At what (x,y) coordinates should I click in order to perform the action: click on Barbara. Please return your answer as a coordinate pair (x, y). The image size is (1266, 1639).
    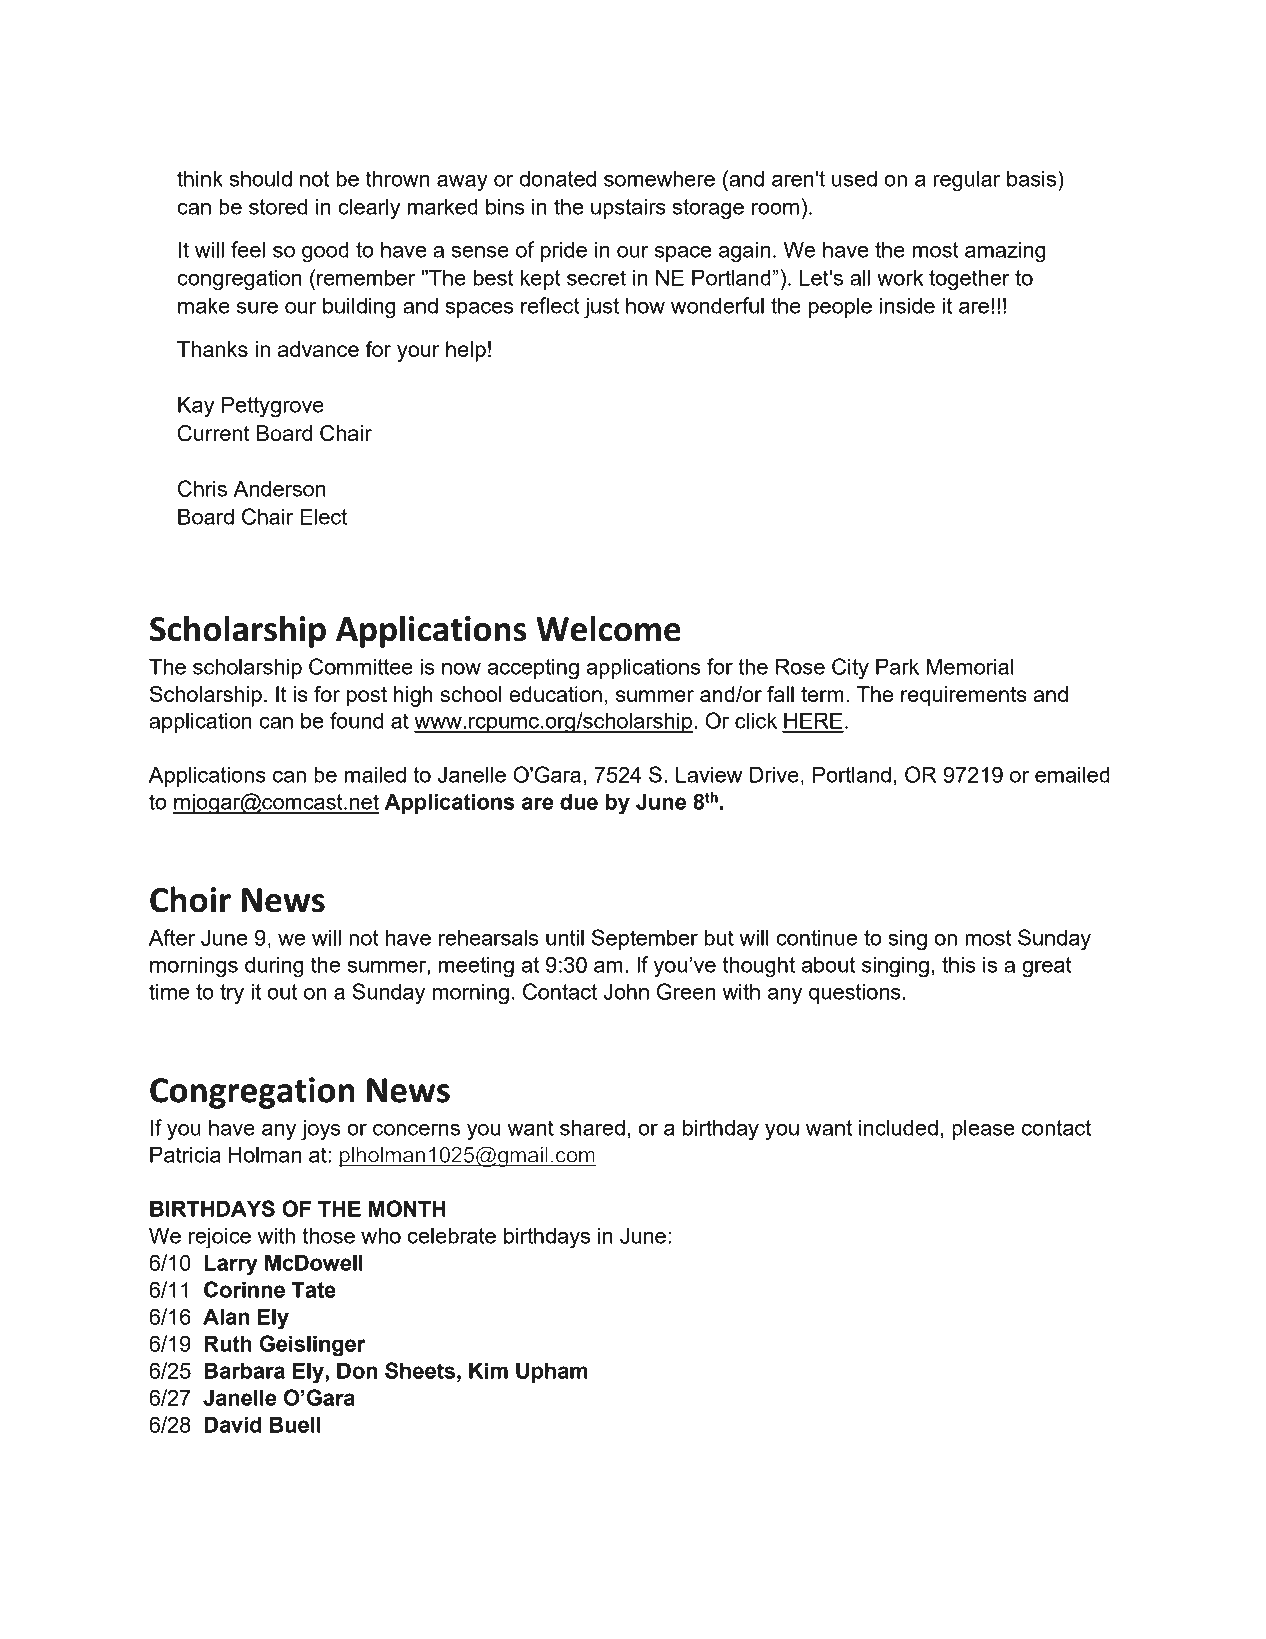
    Looking at the image, I should click on (244, 1370).
